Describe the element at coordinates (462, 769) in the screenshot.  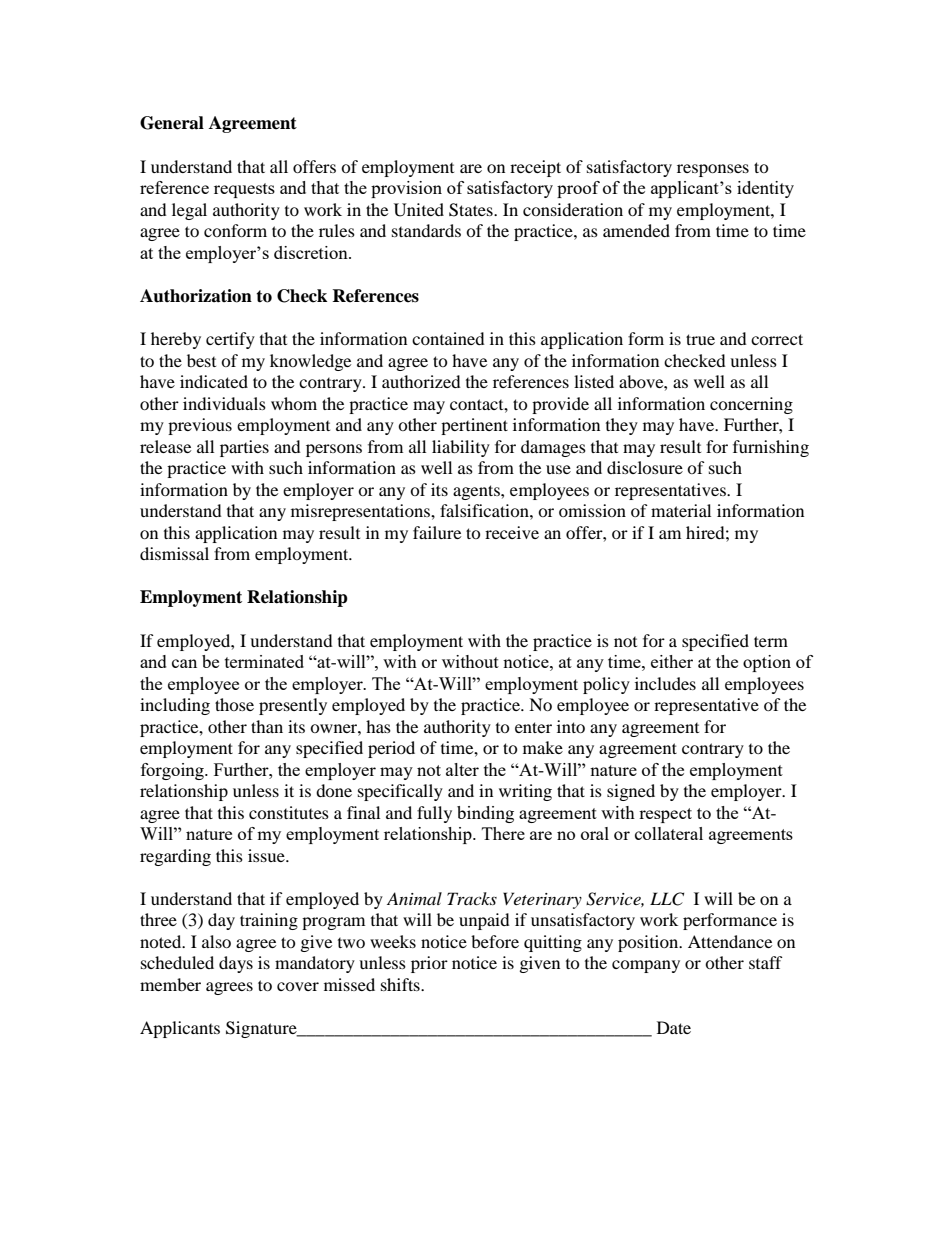
I see `alter` at that location.
